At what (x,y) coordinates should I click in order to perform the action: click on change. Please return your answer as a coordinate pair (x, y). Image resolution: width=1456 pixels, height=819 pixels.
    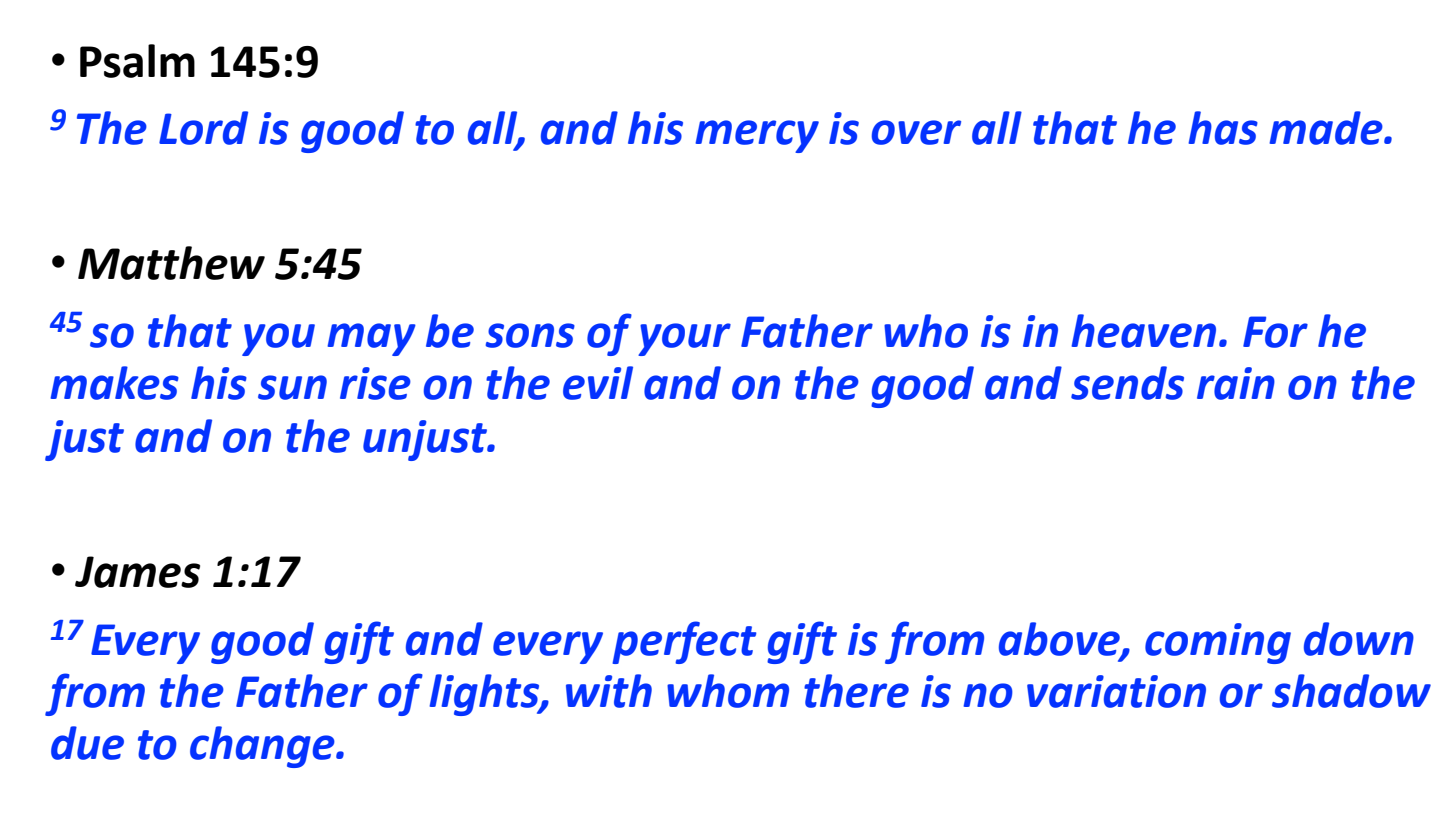
    Looking at the image, I should click on (263, 747).
